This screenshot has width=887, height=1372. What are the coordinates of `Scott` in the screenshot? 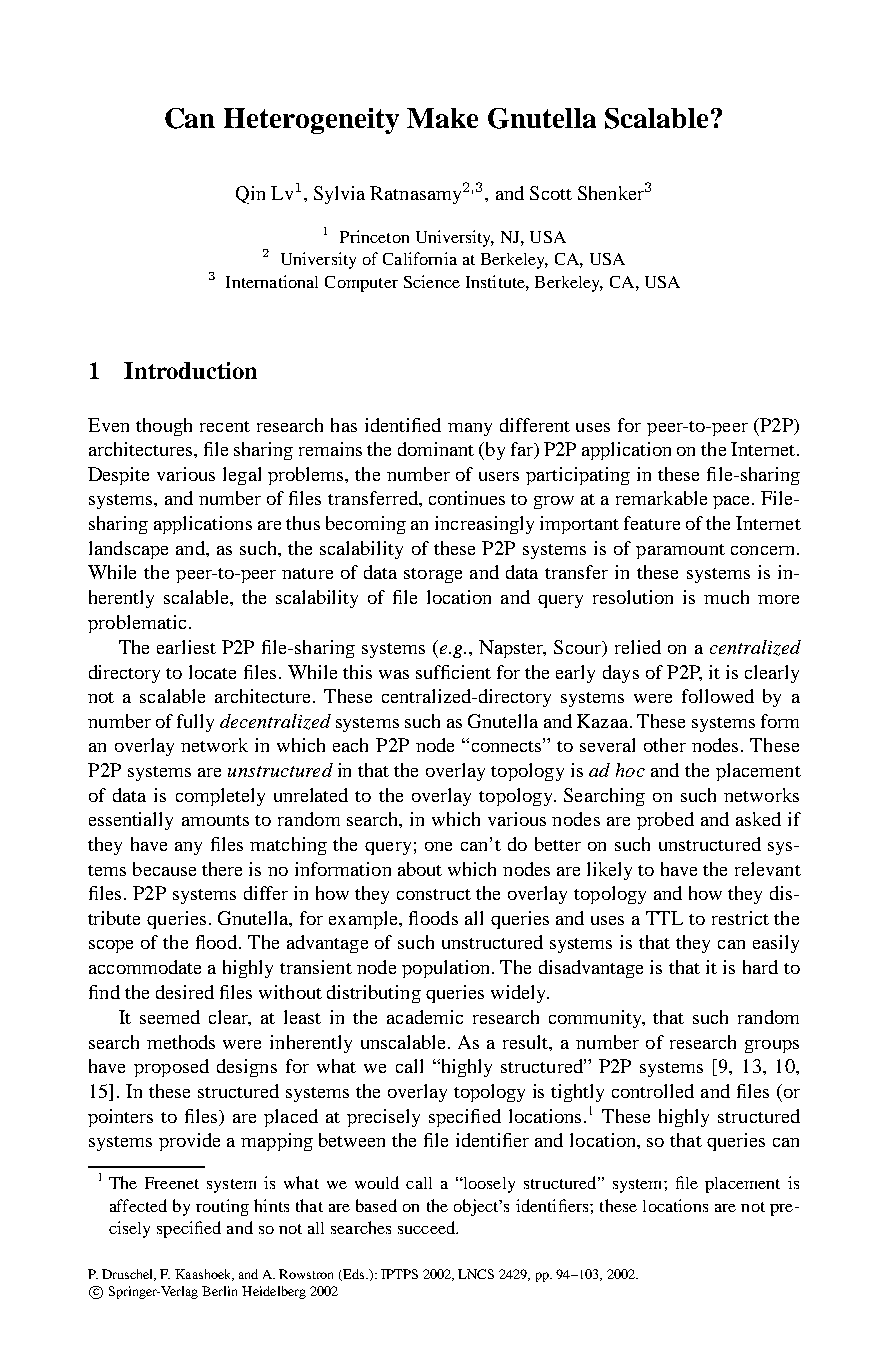 It's located at (551, 193).
